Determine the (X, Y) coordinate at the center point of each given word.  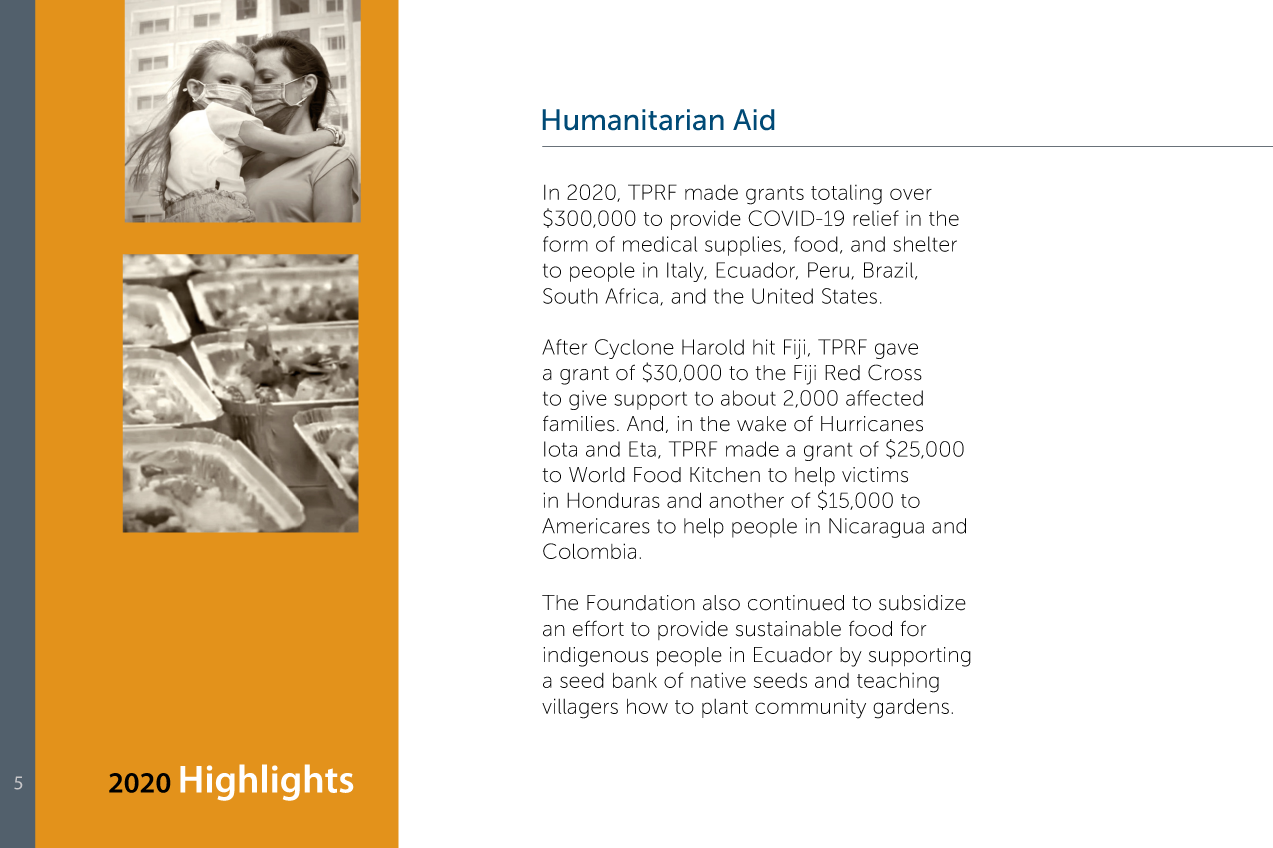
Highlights (266, 782)
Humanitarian (633, 119)
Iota (560, 449)
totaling (846, 195)
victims (875, 475)
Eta (642, 449)
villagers (580, 708)
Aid (753, 119)
